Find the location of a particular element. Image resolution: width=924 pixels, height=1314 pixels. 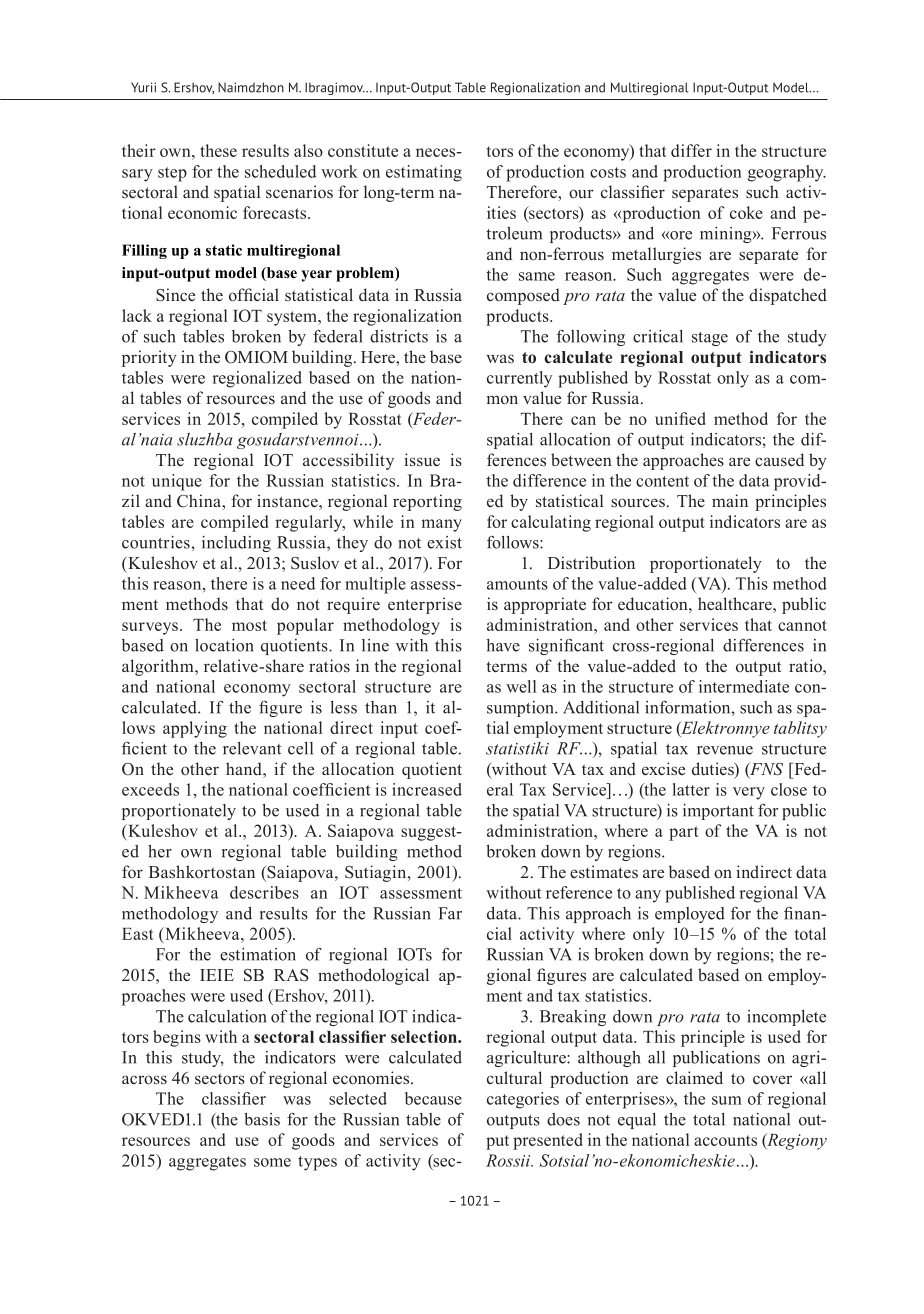

Rossii is located at coordinates (509, 1160).
